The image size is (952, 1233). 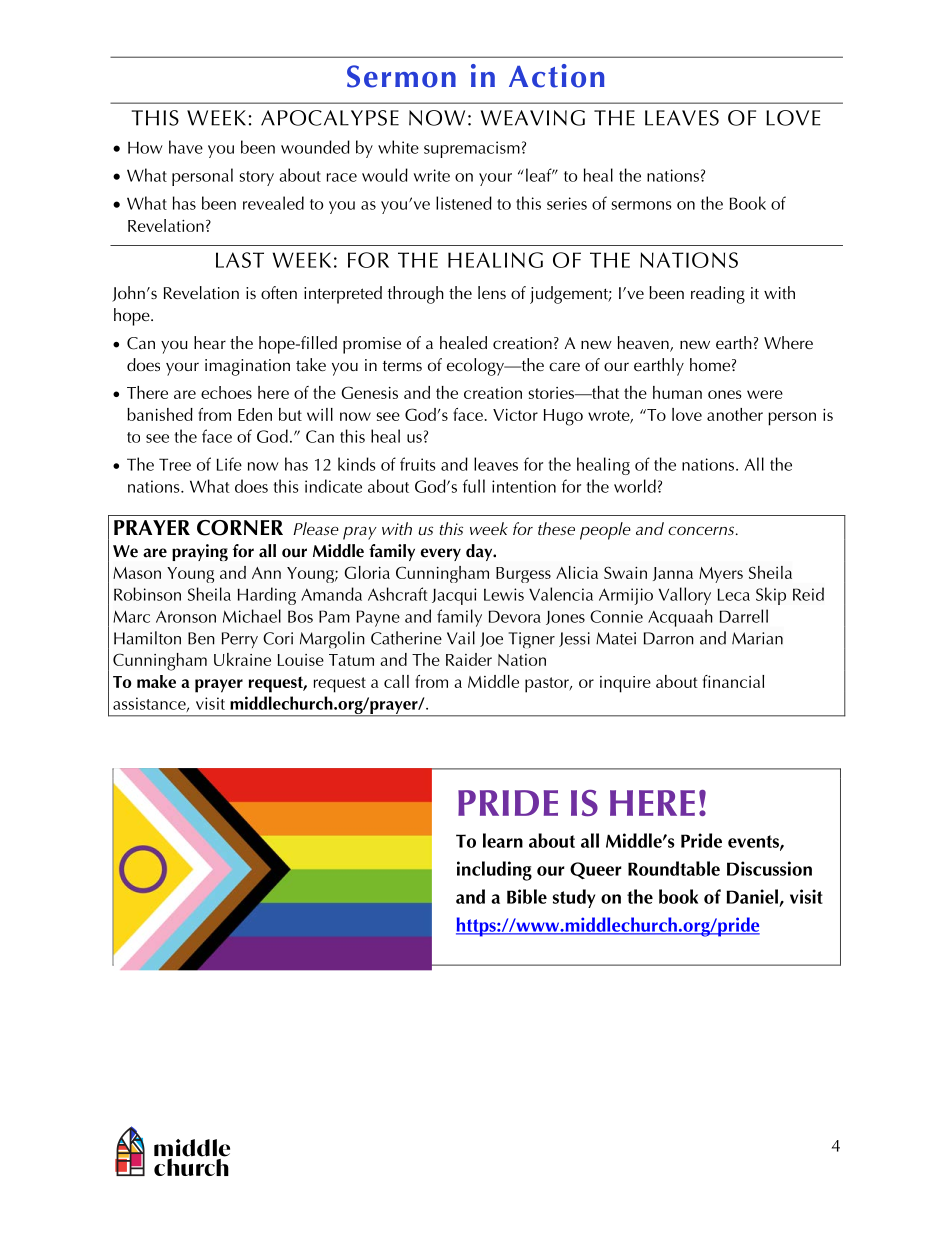 What do you see at coordinates (454, 596) in the page?
I see `Jacqui` at bounding box center [454, 596].
